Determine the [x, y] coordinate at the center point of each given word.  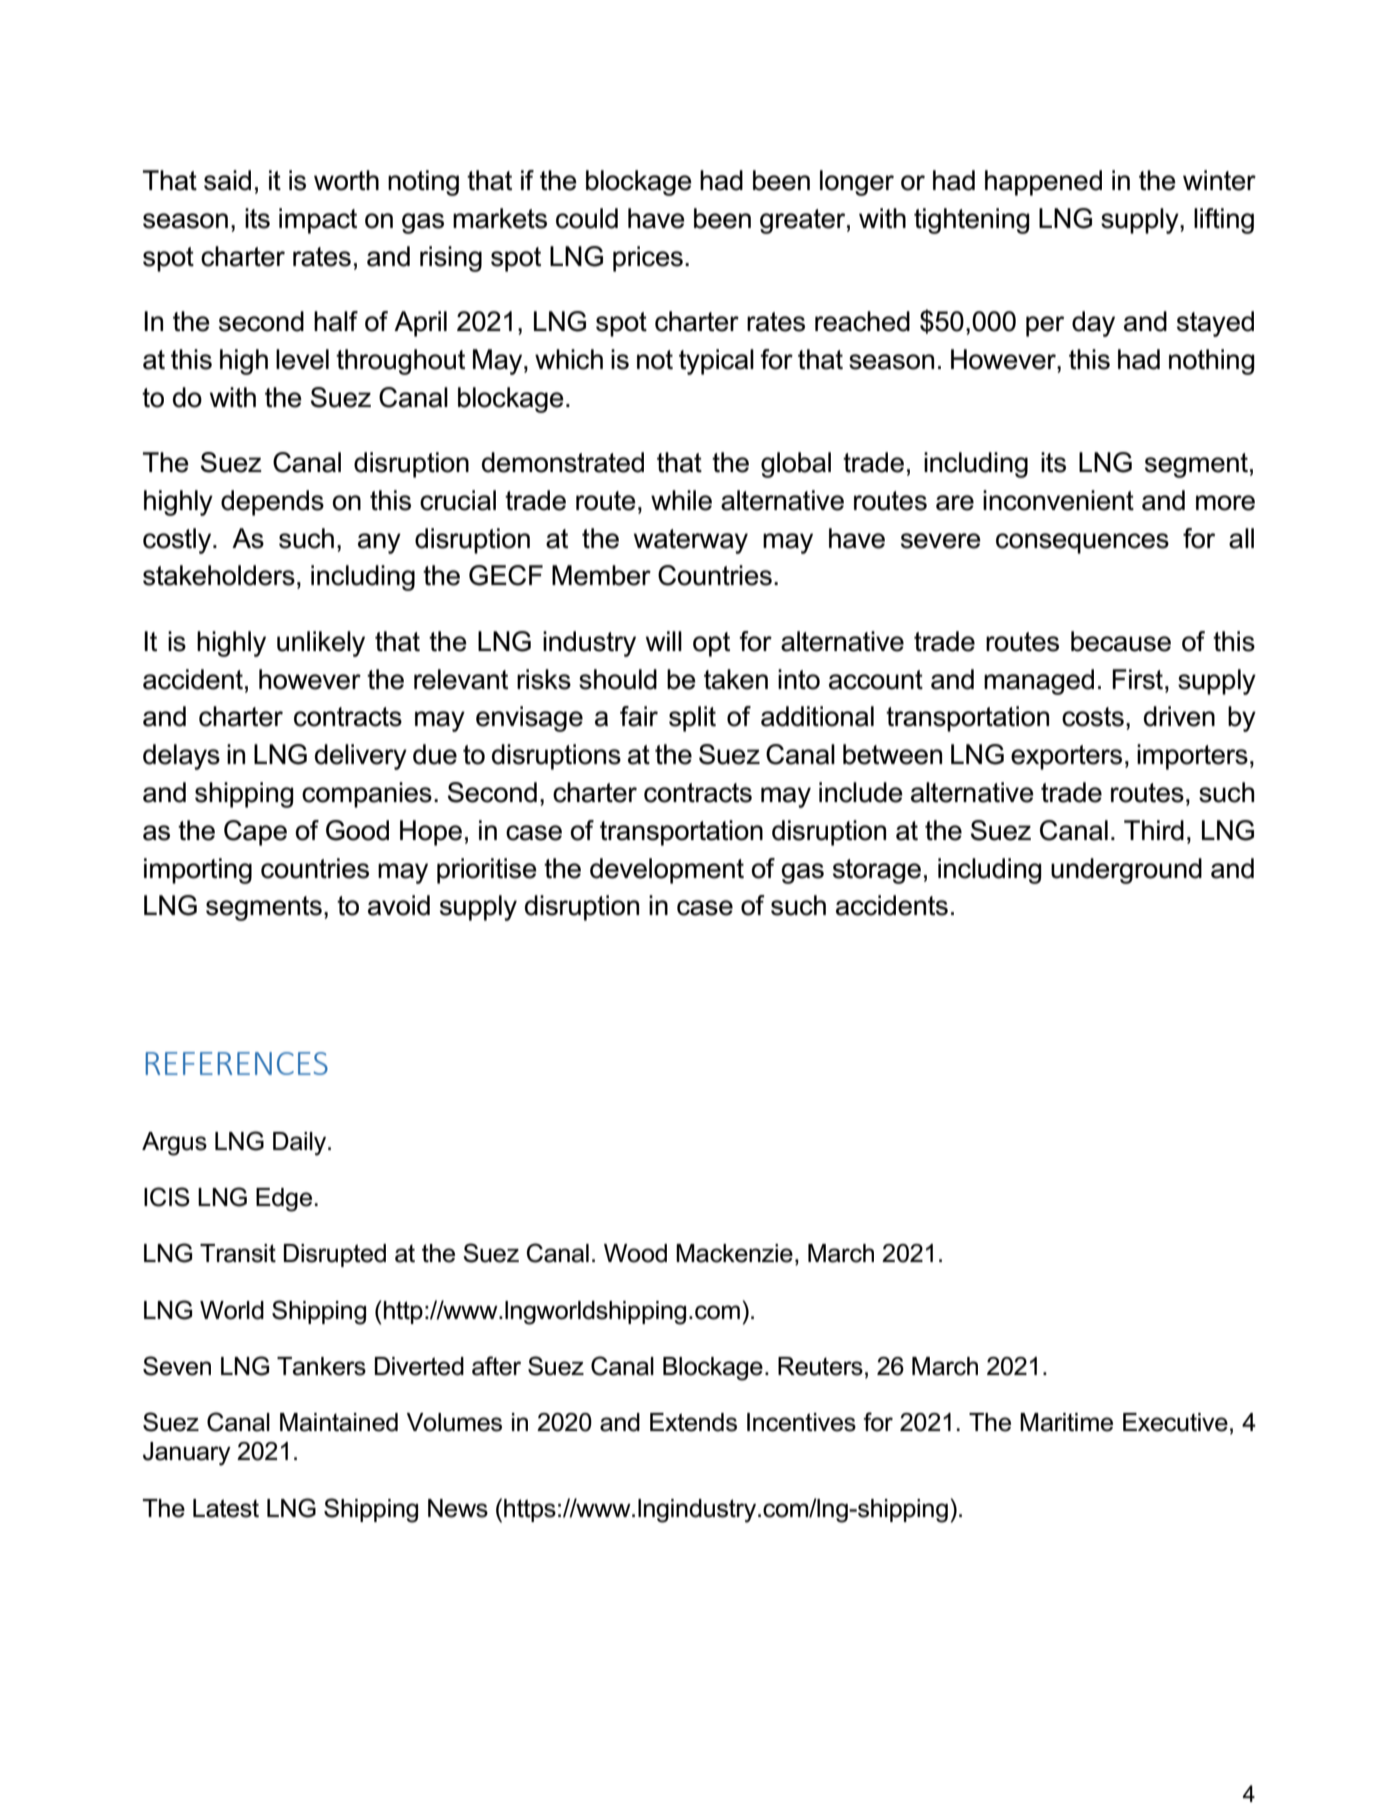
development [667, 871]
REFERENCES [237, 1063]
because [1121, 641]
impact [318, 221]
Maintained [339, 1422]
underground [1126, 871]
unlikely [321, 644]
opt [711, 644]
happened [1043, 183]
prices [648, 259]
